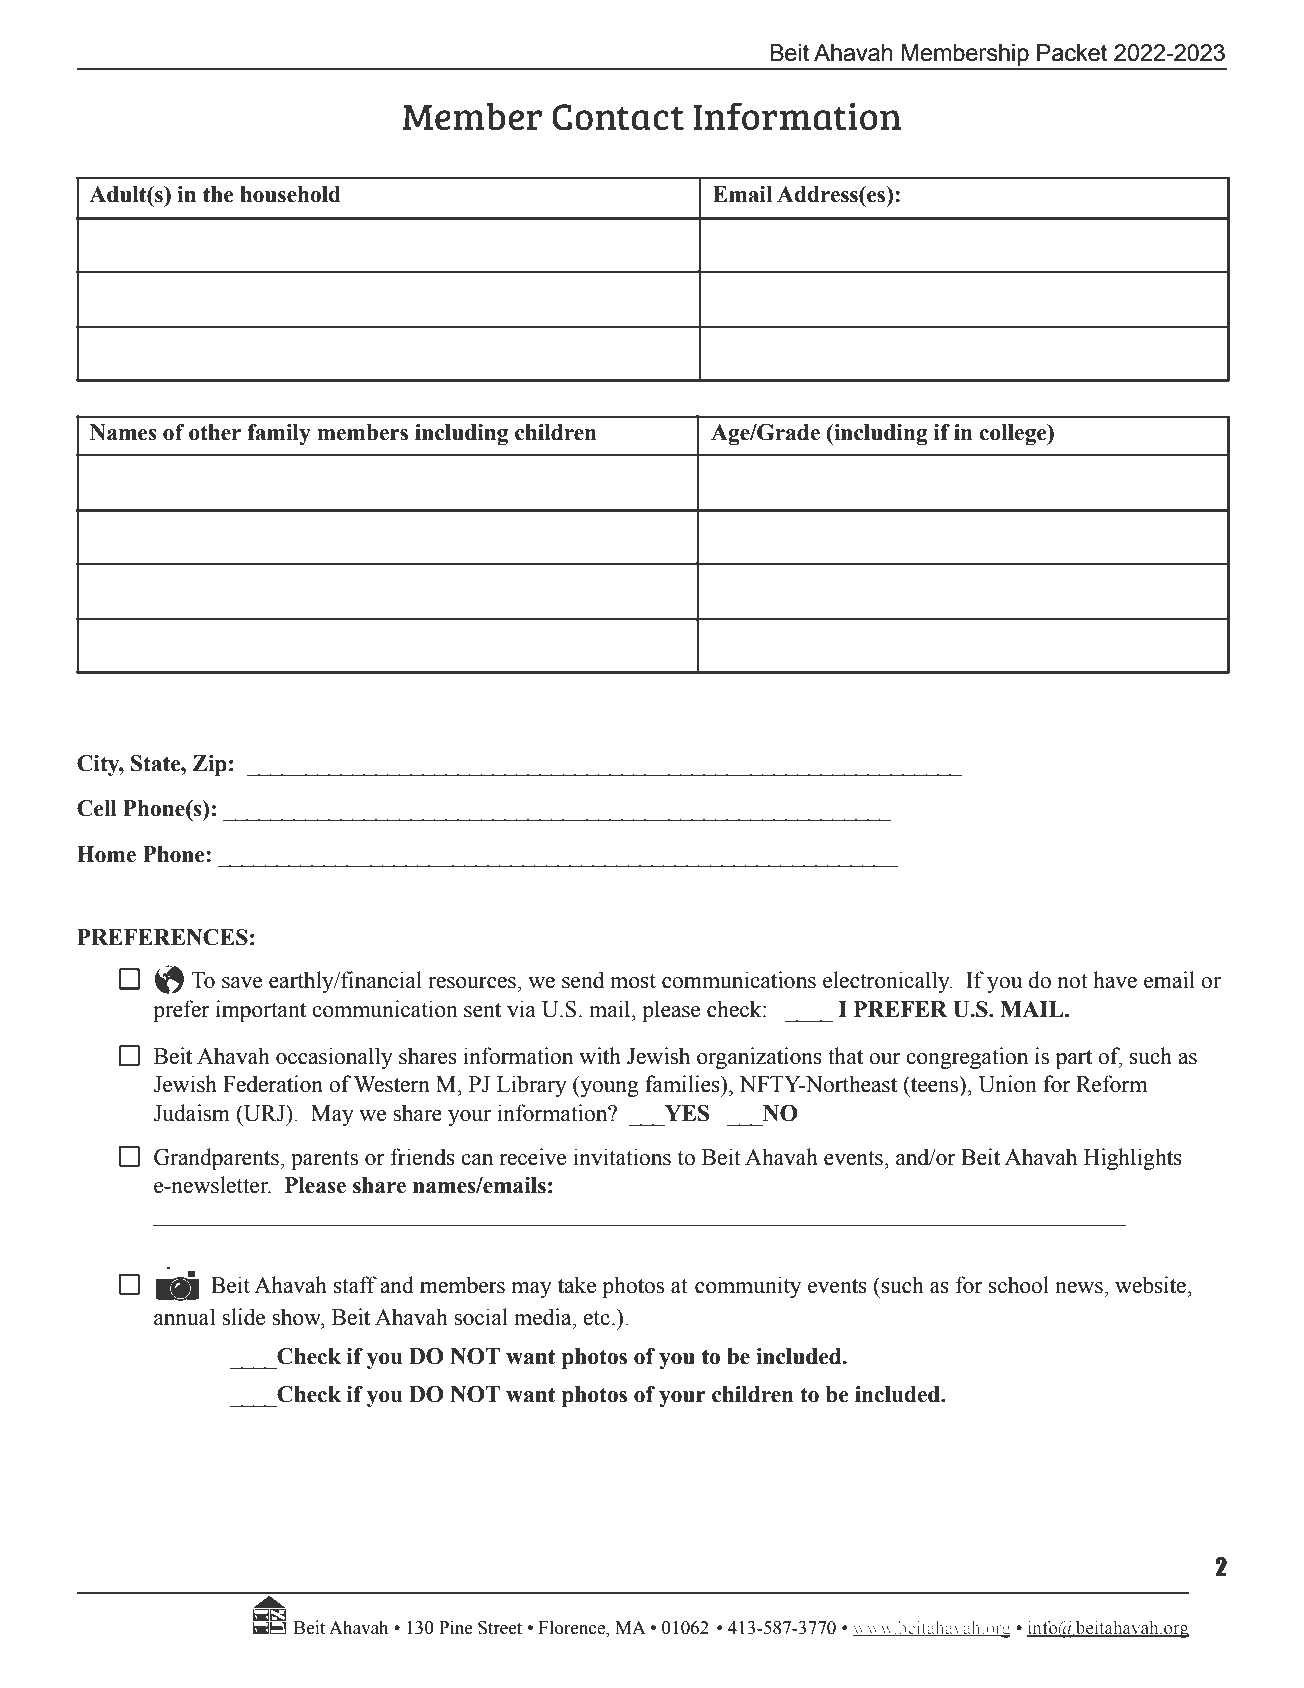 The height and width of the image is (1688, 1304). Describe the element at coordinates (618, 117) in the image. I see `Contact` at that location.
